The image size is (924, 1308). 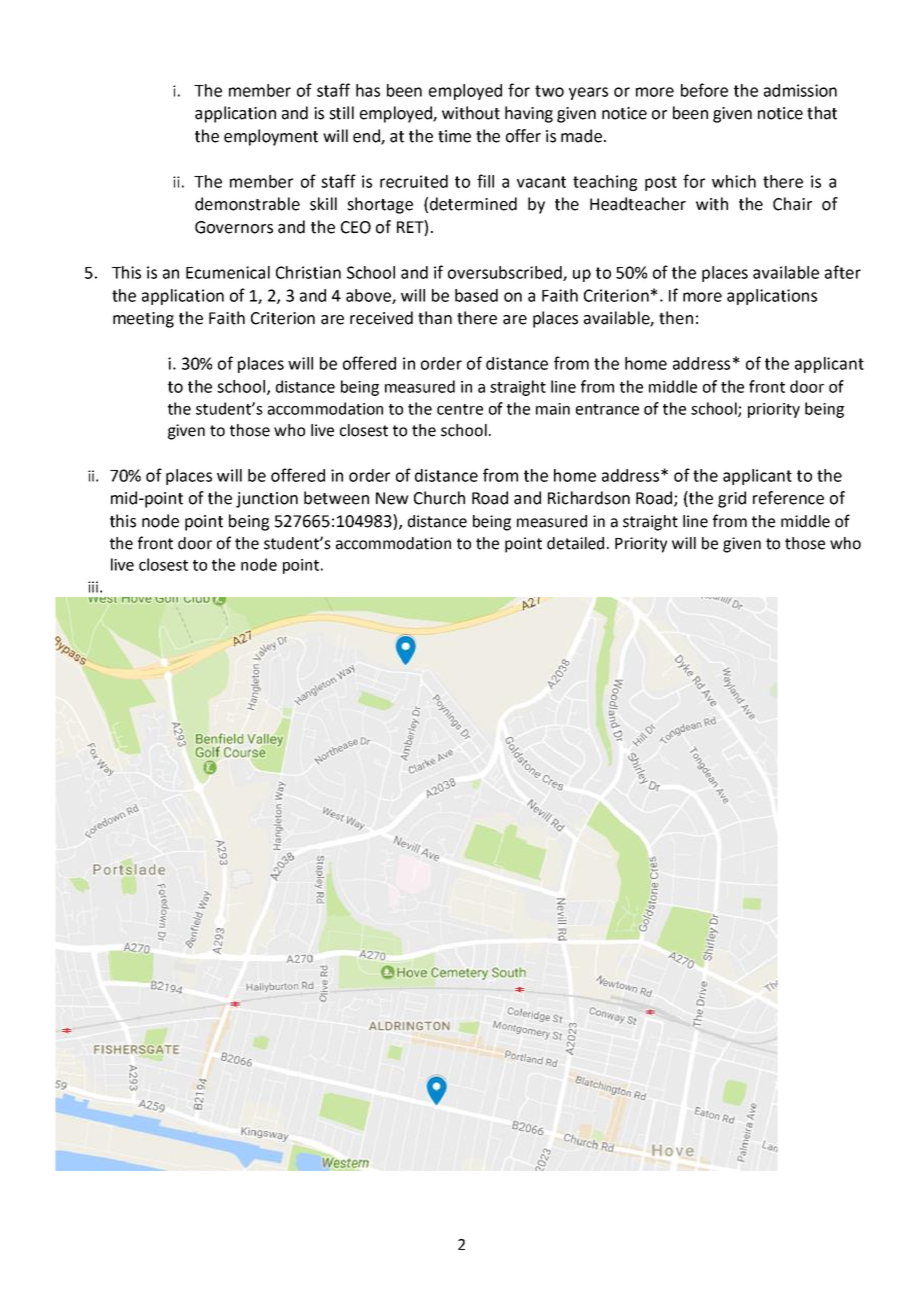 I want to click on after, so click(x=843, y=272).
